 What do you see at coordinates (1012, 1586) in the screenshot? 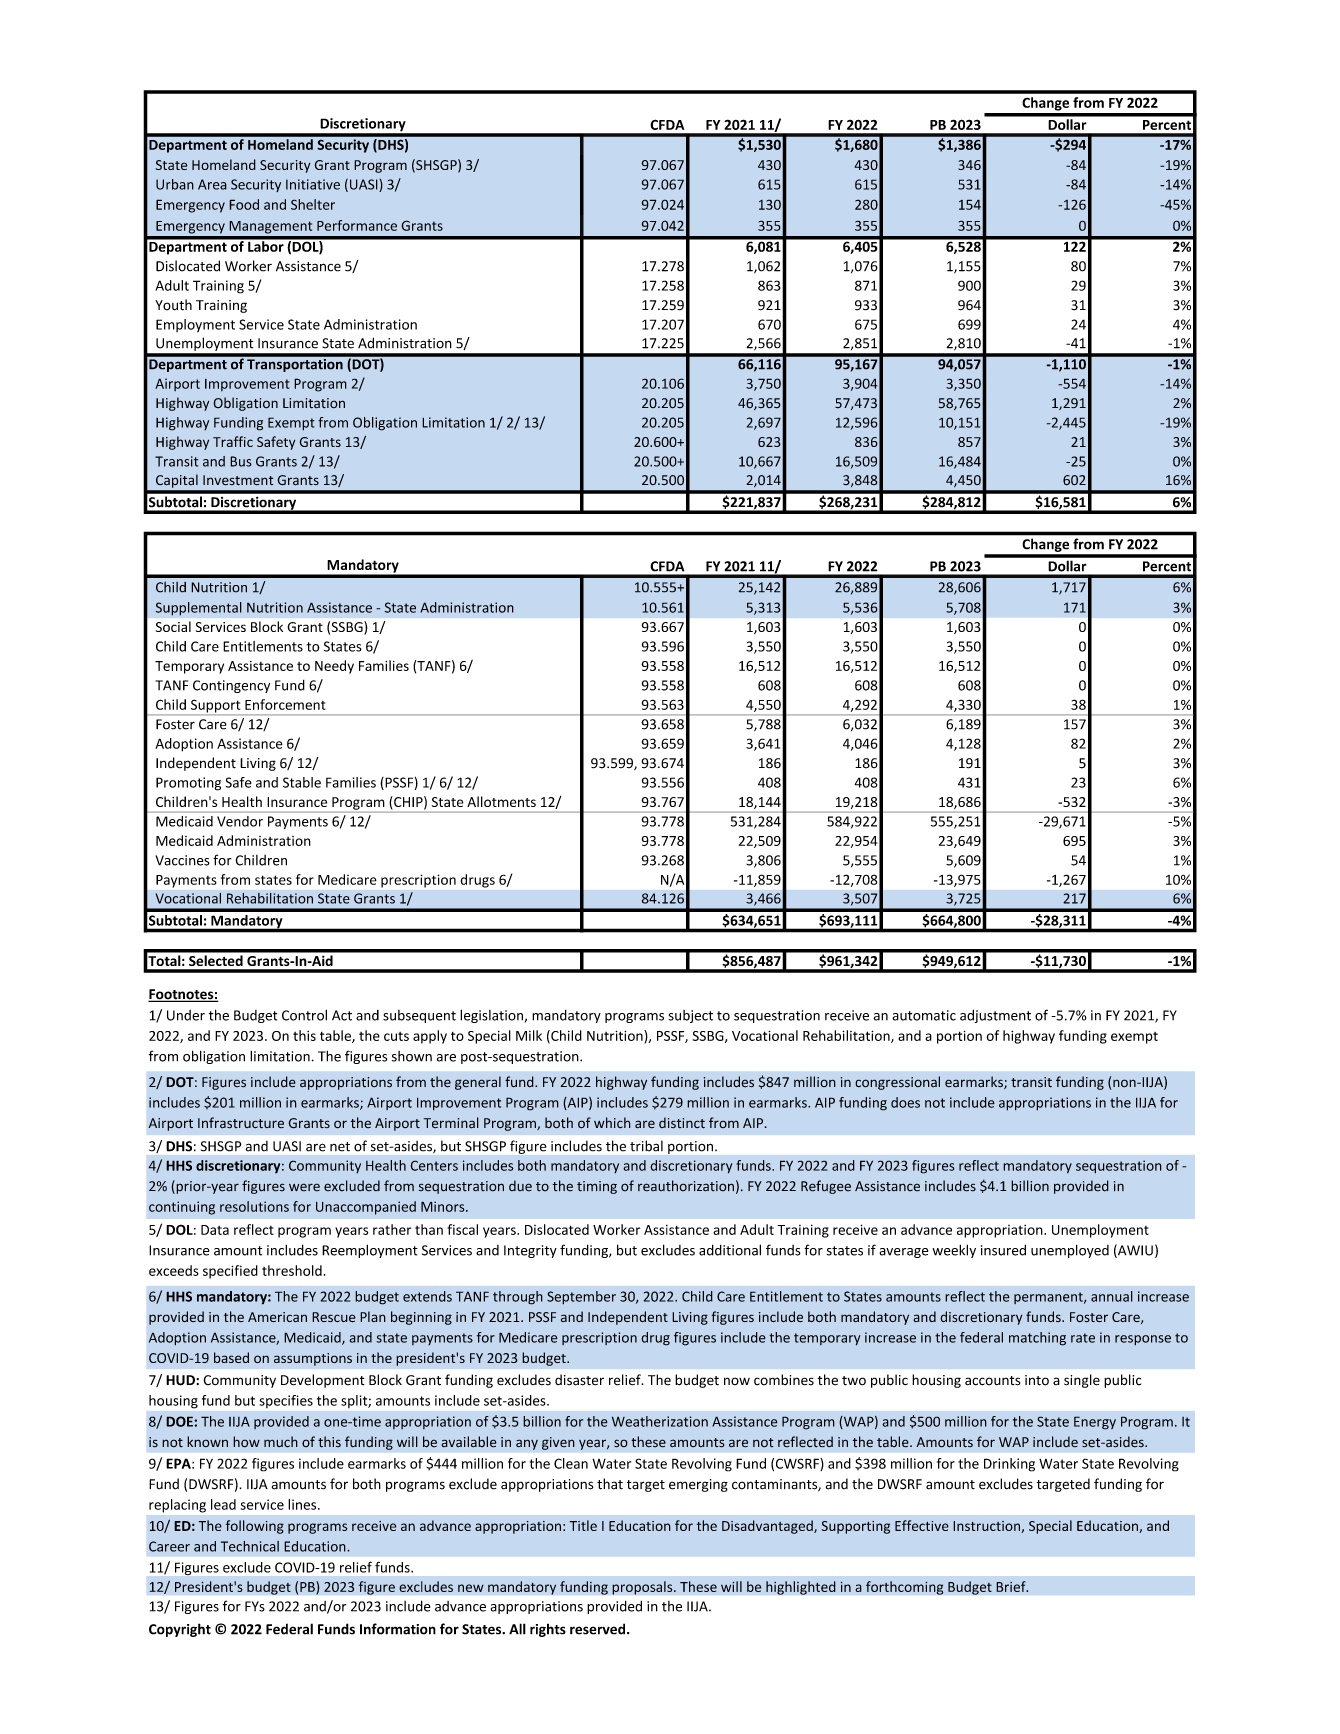
I see `Brief` at bounding box center [1012, 1586].
